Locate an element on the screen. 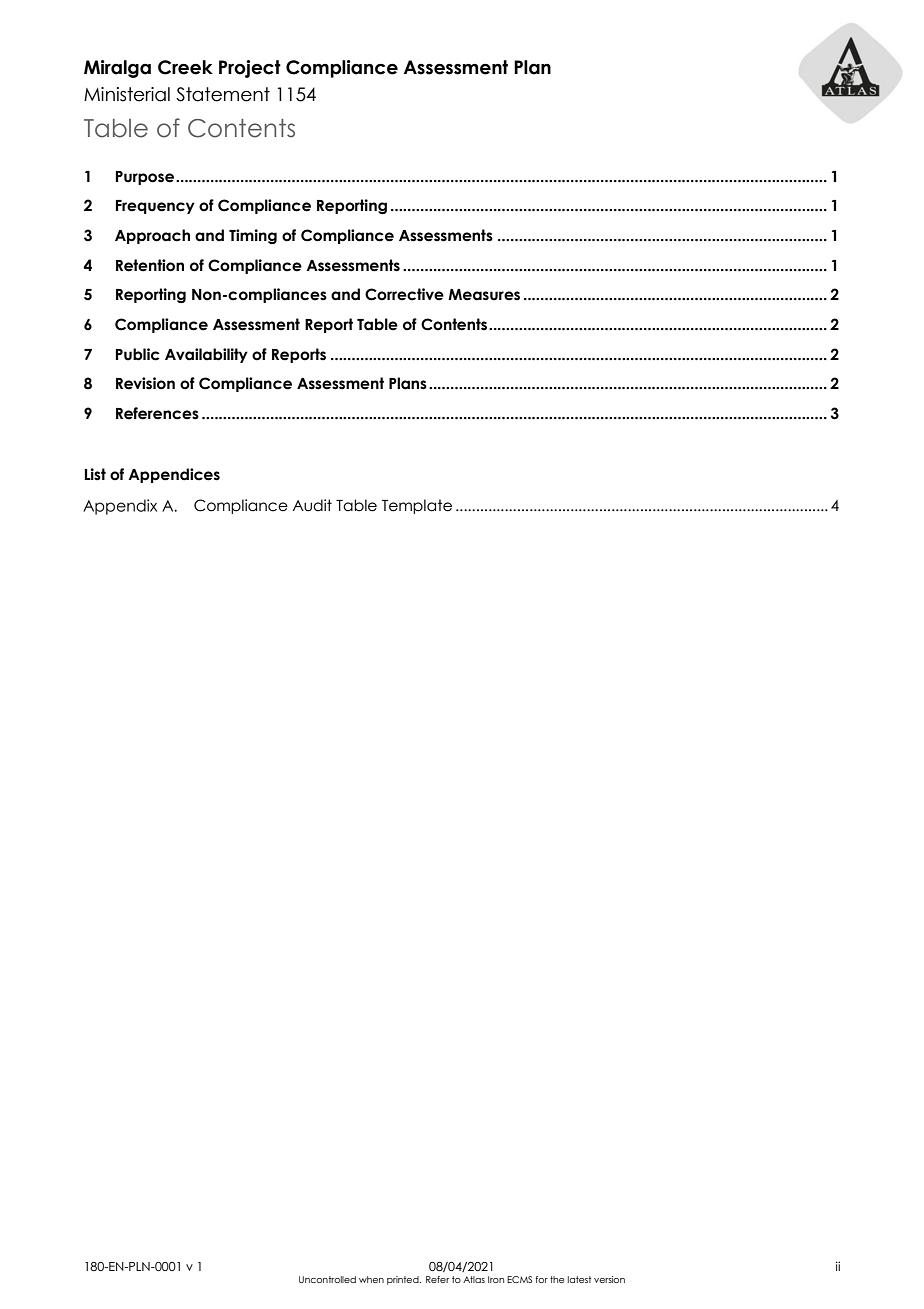 The image size is (924, 1309). Appendices is located at coordinates (174, 475).
